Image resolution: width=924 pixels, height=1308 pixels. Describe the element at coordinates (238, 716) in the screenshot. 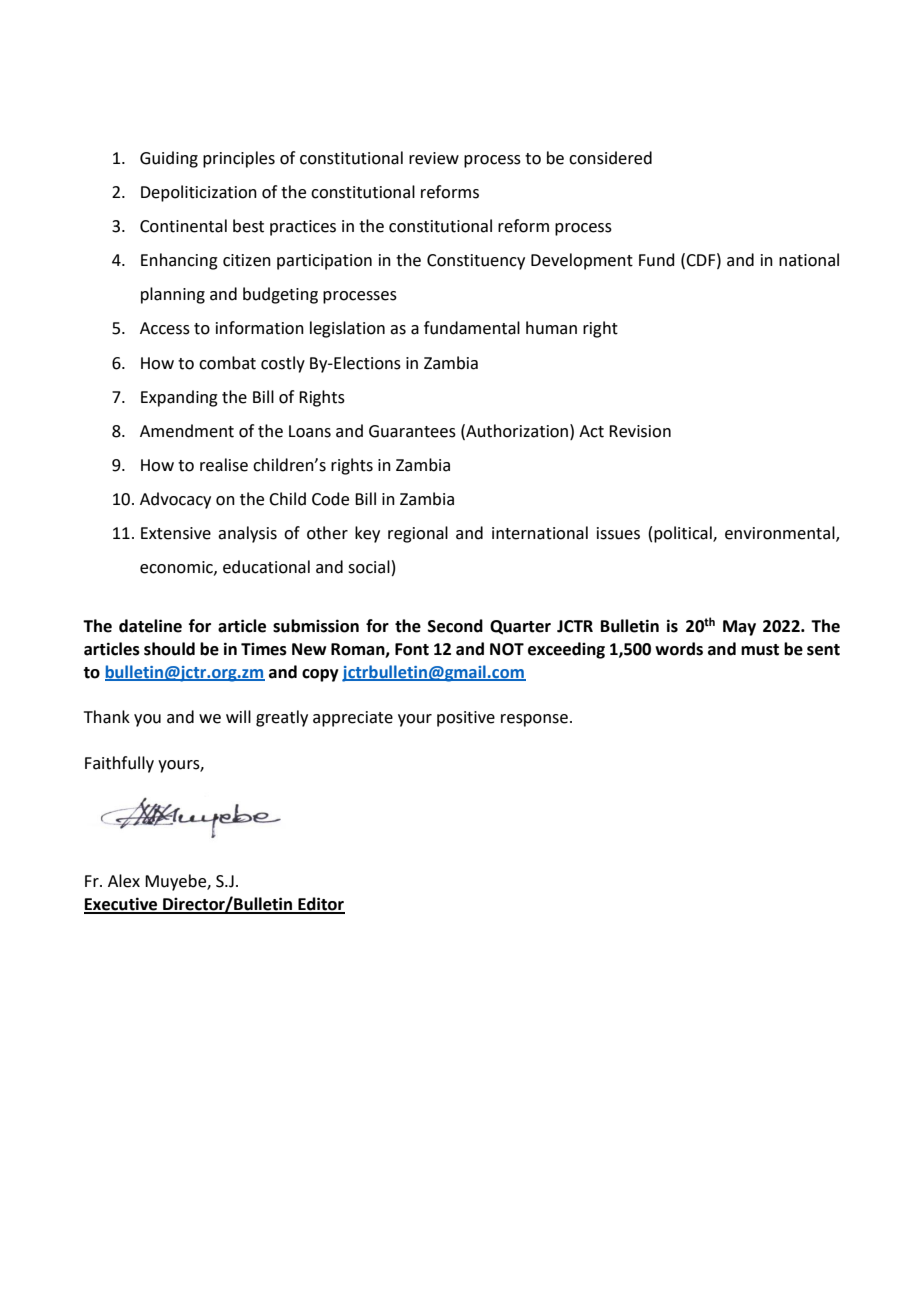

I see `will` at that location.
